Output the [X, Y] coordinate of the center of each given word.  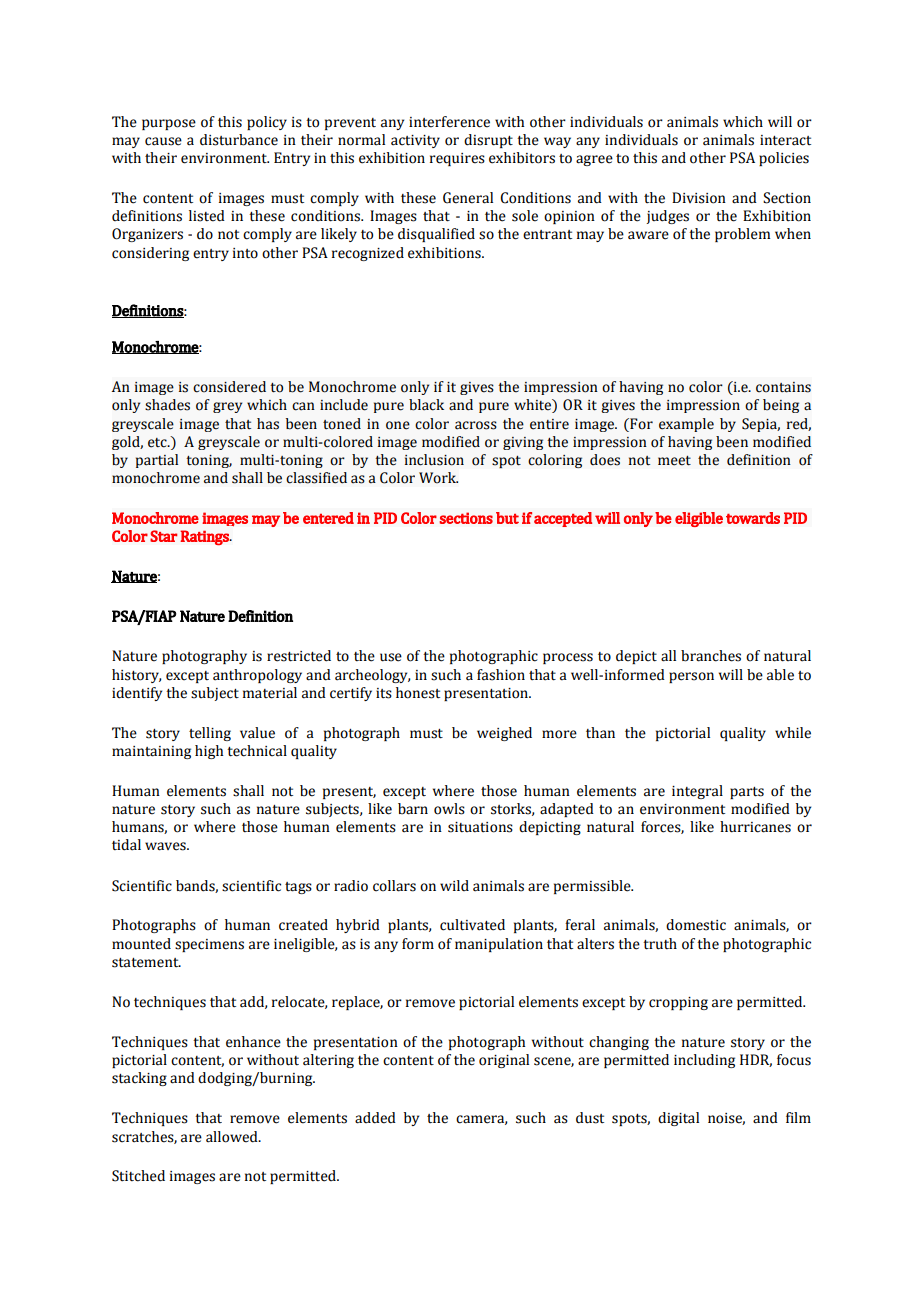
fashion [501, 675]
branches [711, 656]
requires [457, 159]
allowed [233, 1137]
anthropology [257, 676]
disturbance [239, 140]
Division [699, 198]
